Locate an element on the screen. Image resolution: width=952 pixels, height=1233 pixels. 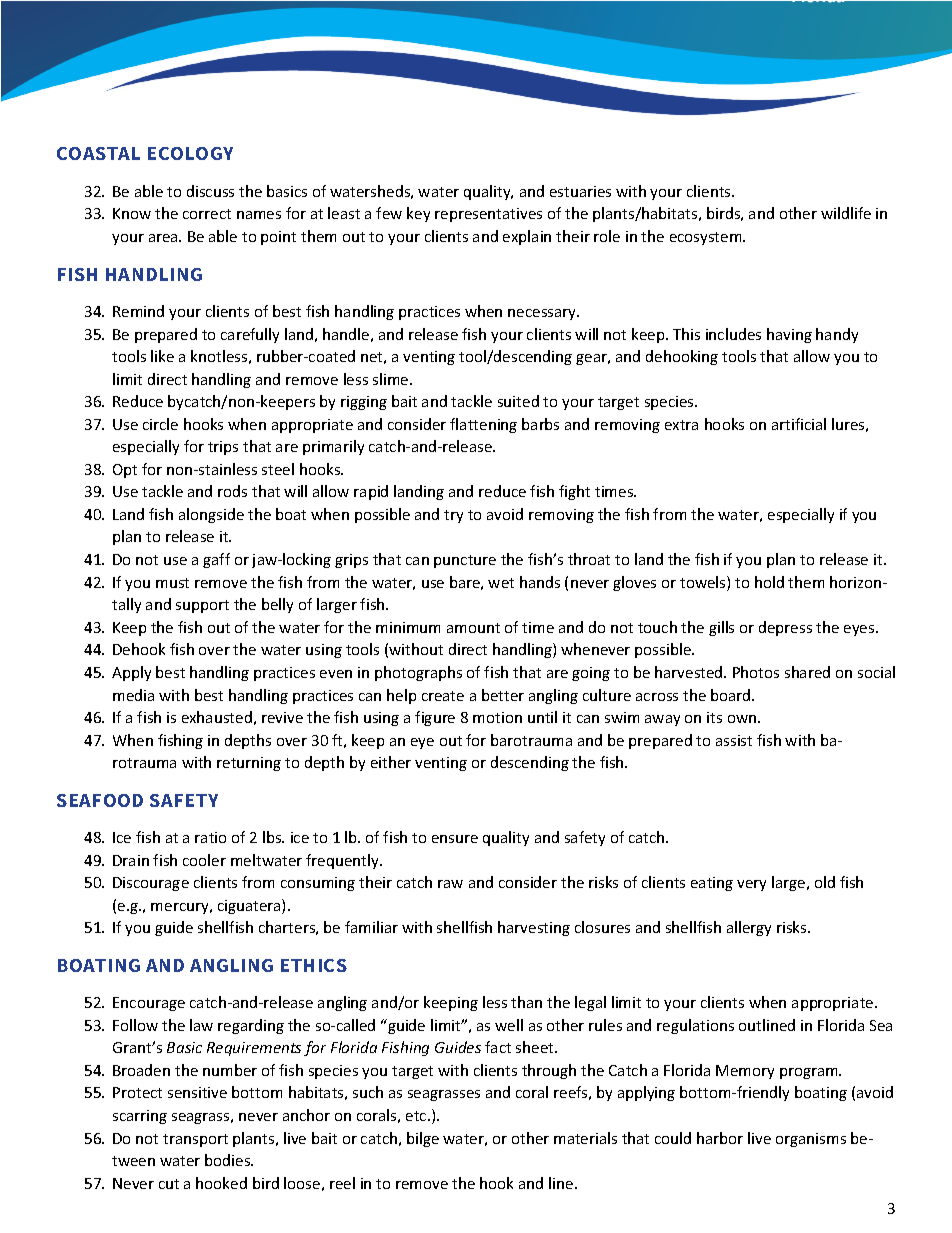
wildlife is located at coordinates (846, 213).
